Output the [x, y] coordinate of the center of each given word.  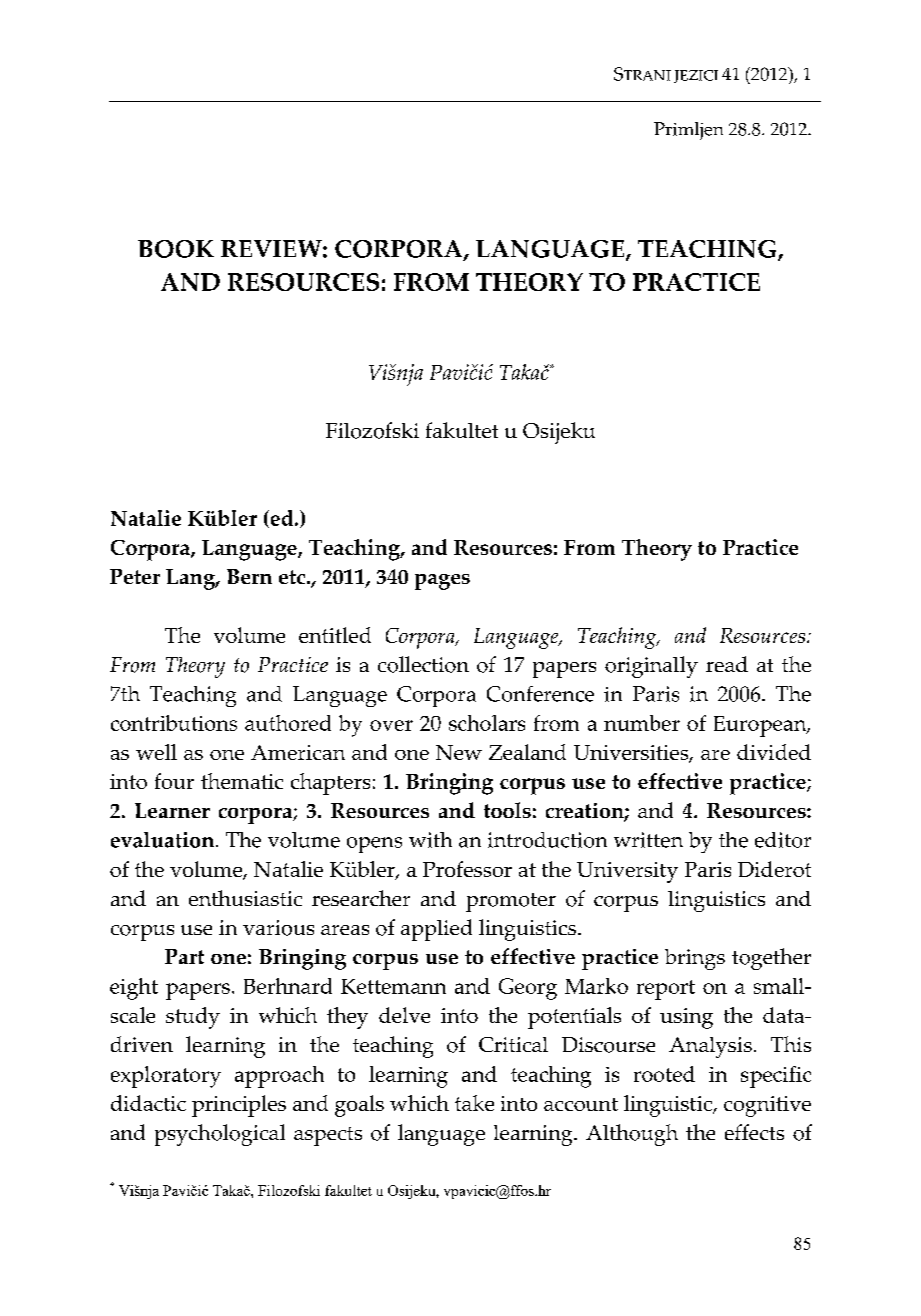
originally [651, 667]
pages [442, 582]
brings [695, 959]
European [761, 726]
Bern [249, 576]
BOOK [176, 249]
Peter [135, 576]
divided [774, 752]
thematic [242, 781]
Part [184, 956]
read [727, 664]
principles [239, 1106]
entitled [335, 635]
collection [423, 664]
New [459, 752]
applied [436, 930]
